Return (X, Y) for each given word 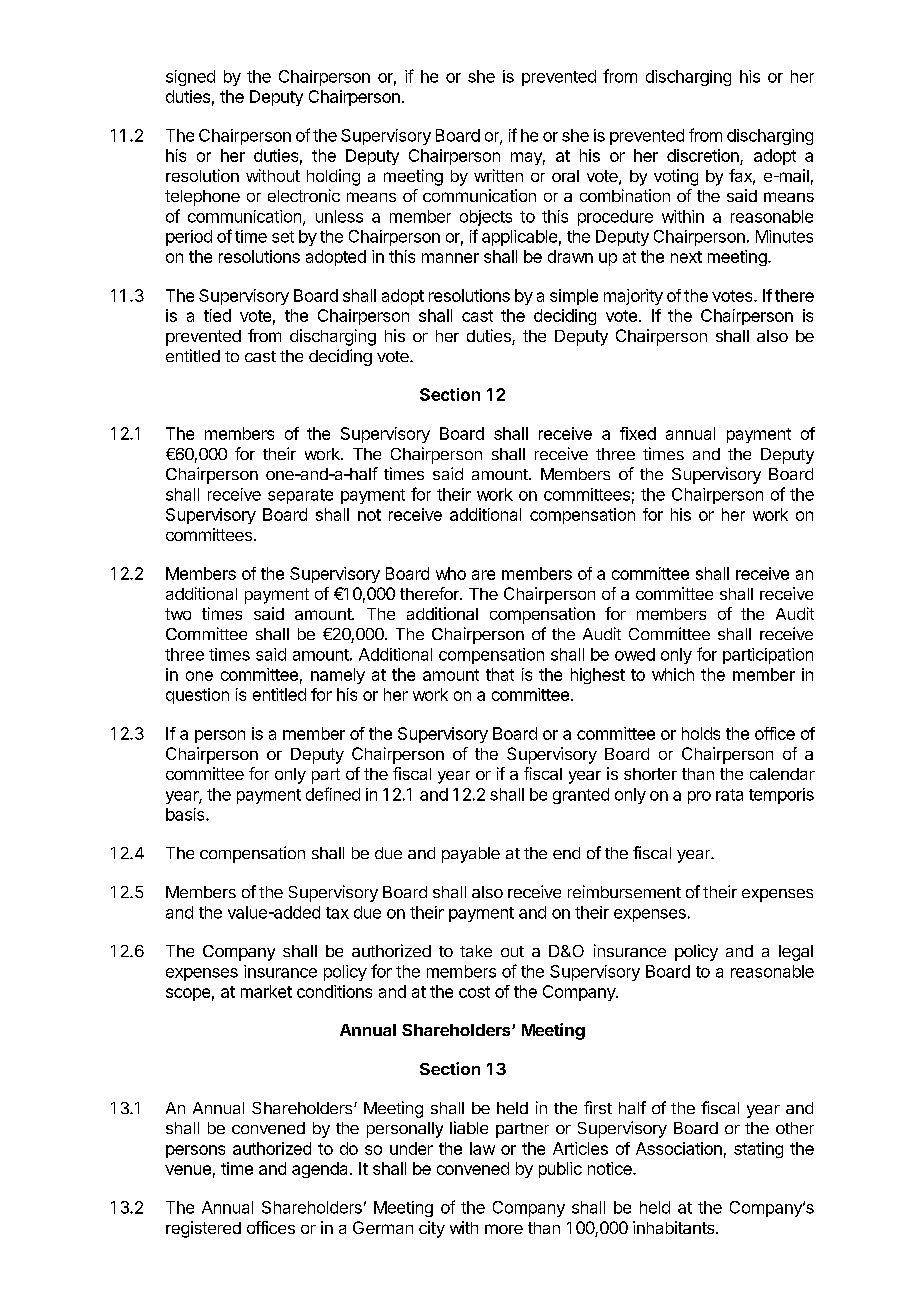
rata (729, 795)
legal (796, 953)
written (498, 175)
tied (217, 315)
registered (203, 1229)
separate (300, 496)
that (500, 674)
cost (474, 992)
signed (190, 78)
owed (635, 654)
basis (186, 814)
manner (450, 258)
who (451, 573)
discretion (704, 157)
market (266, 991)
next (686, 257)
